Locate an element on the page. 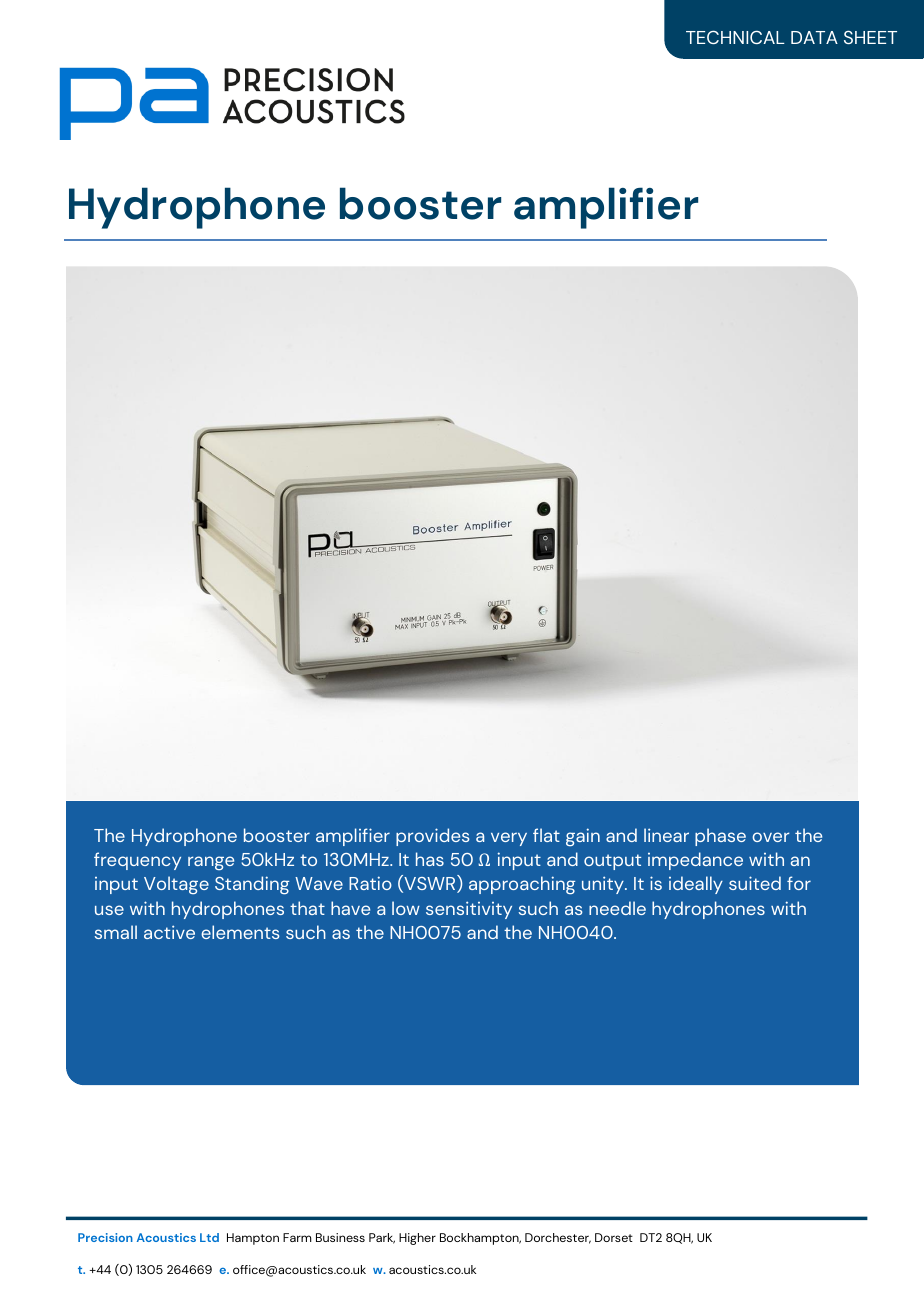 The height and width of the page is (1308, 924). DATA is located at coordinates (814, 37).
